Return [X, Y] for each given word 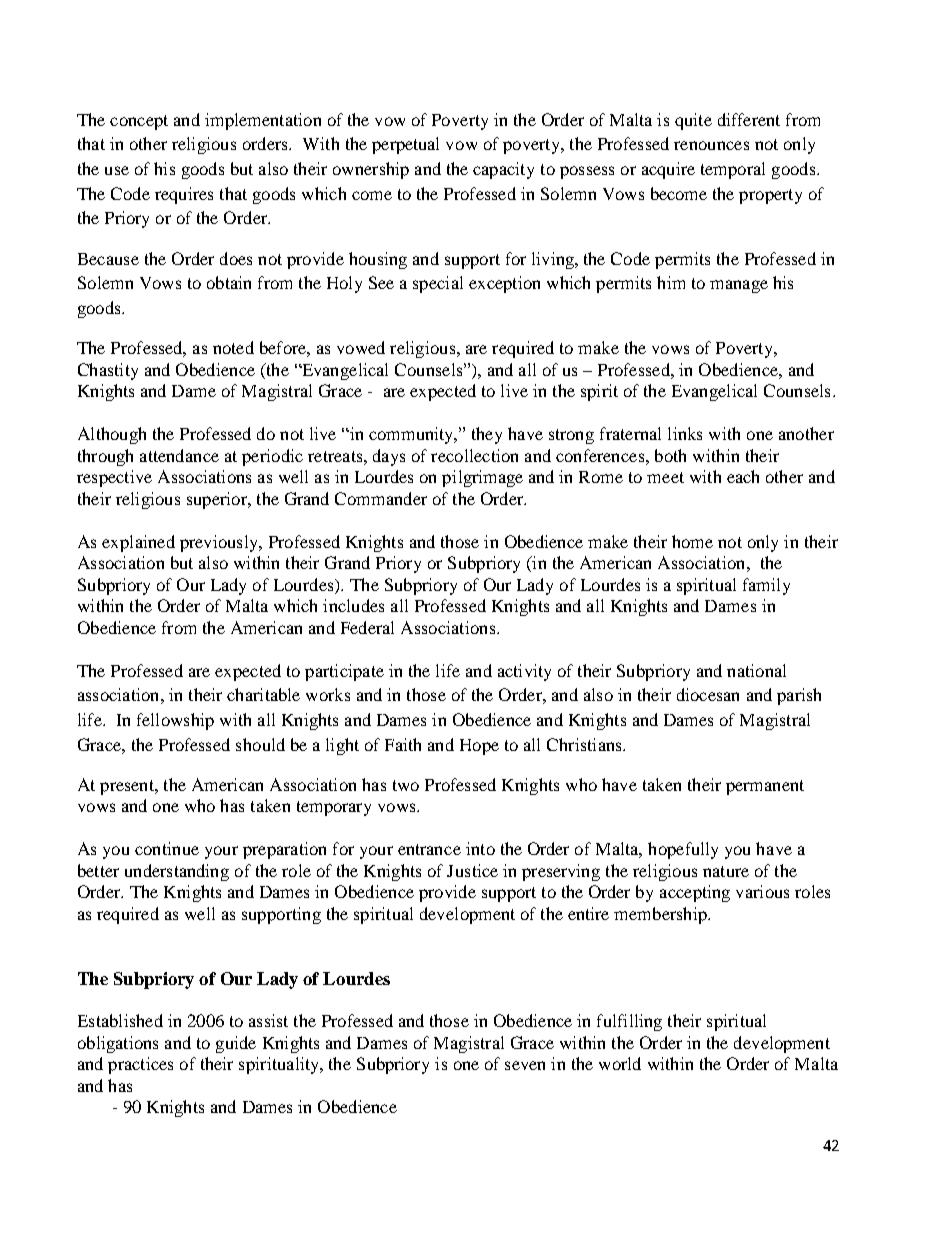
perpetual [405, 145]
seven [525, 1065]
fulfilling [629, 1022]
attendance [179, 455]
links [685, 433]
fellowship [175, 721]
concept [139, 122]
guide [236, 1044]
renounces [711, 145]
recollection [474, 455]
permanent [765, 787]
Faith [403, 744]
